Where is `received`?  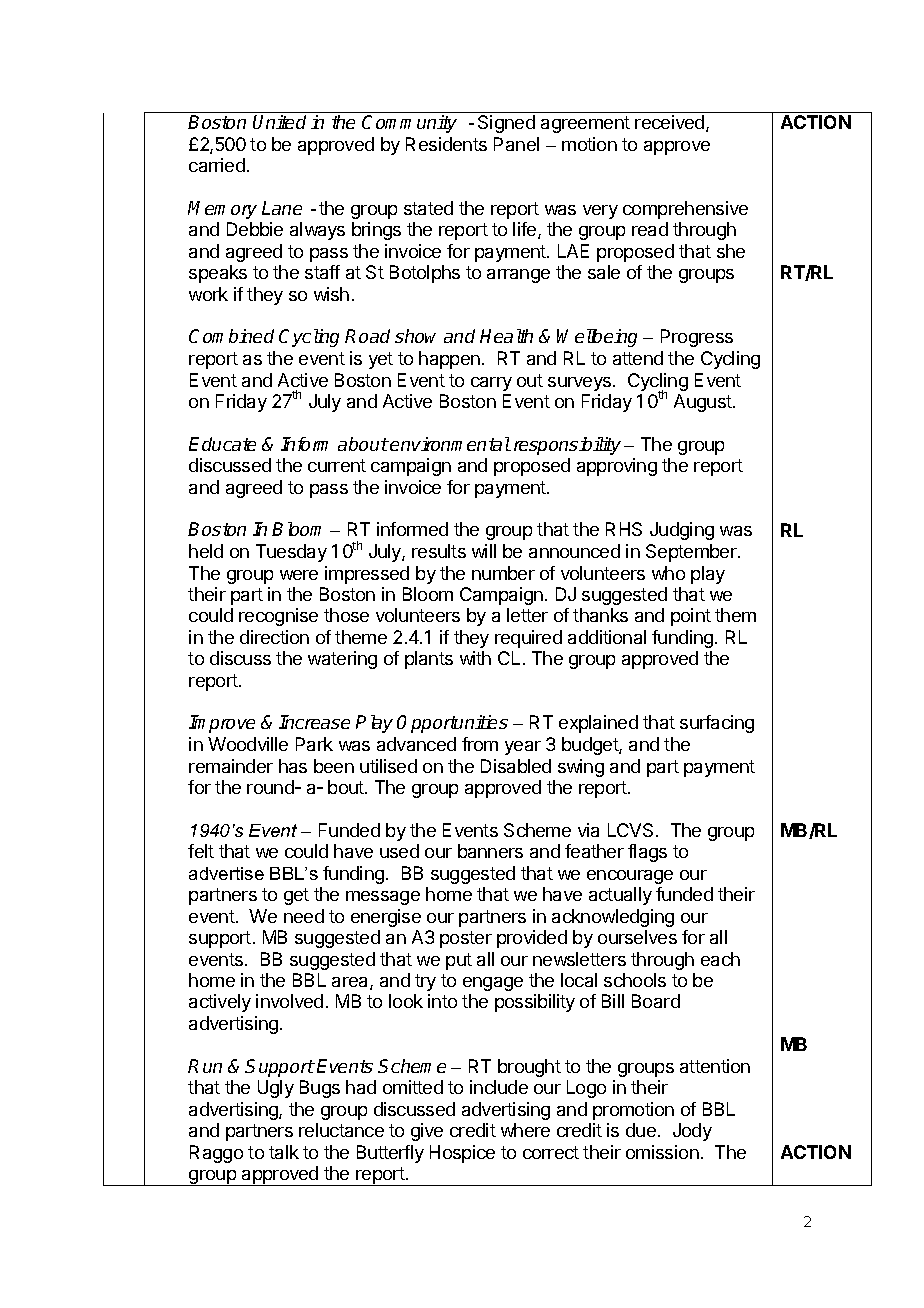
received is located at coordinates (671, 123).
